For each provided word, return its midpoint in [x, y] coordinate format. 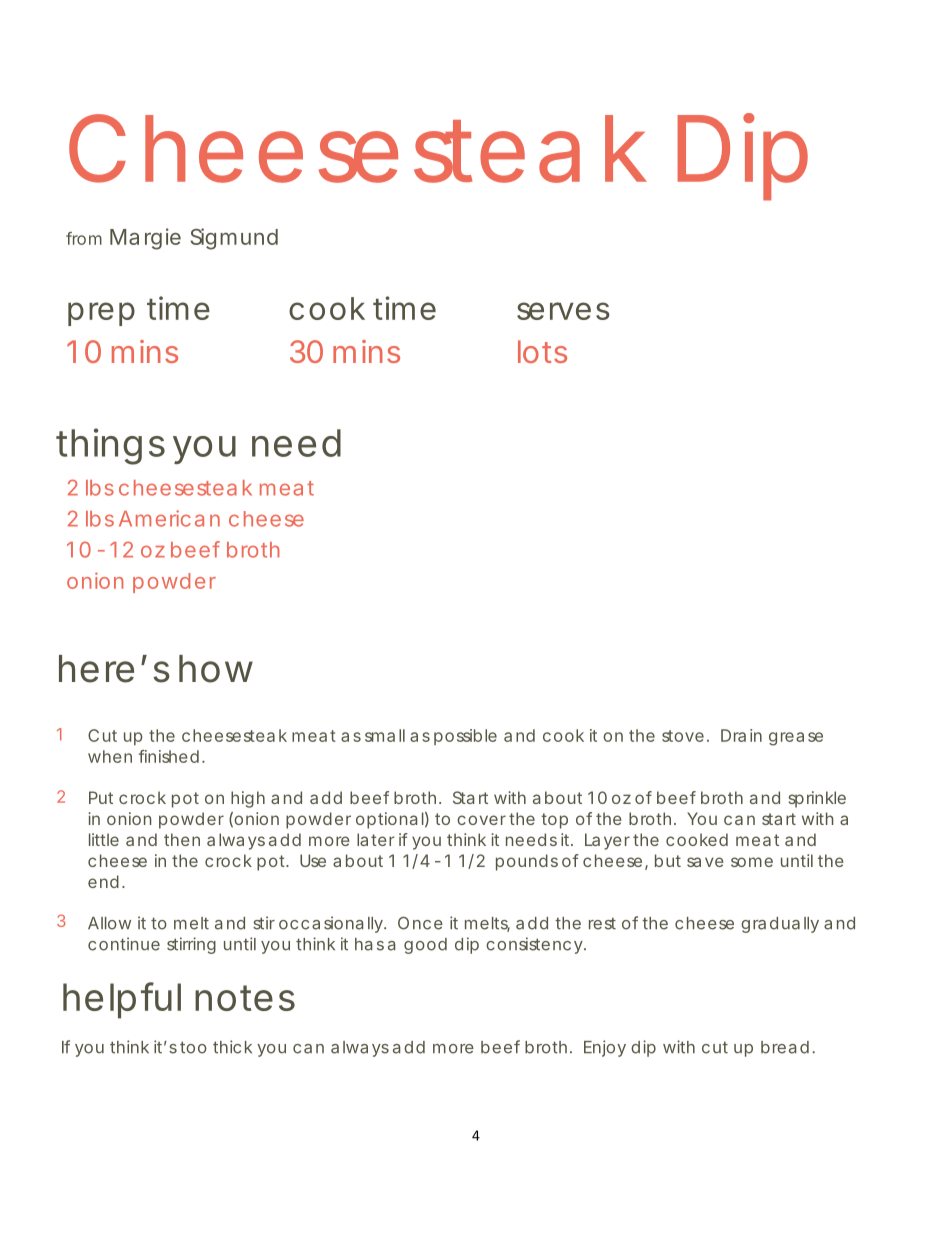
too [193, 1047]
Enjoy [605, 1048]
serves [563, 311]
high [248, 799]
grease [796, 739]
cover [481, 820]
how [216, 669]
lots [542, 351]
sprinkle [817, 799]
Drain [741, 735]
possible [465, 737]
